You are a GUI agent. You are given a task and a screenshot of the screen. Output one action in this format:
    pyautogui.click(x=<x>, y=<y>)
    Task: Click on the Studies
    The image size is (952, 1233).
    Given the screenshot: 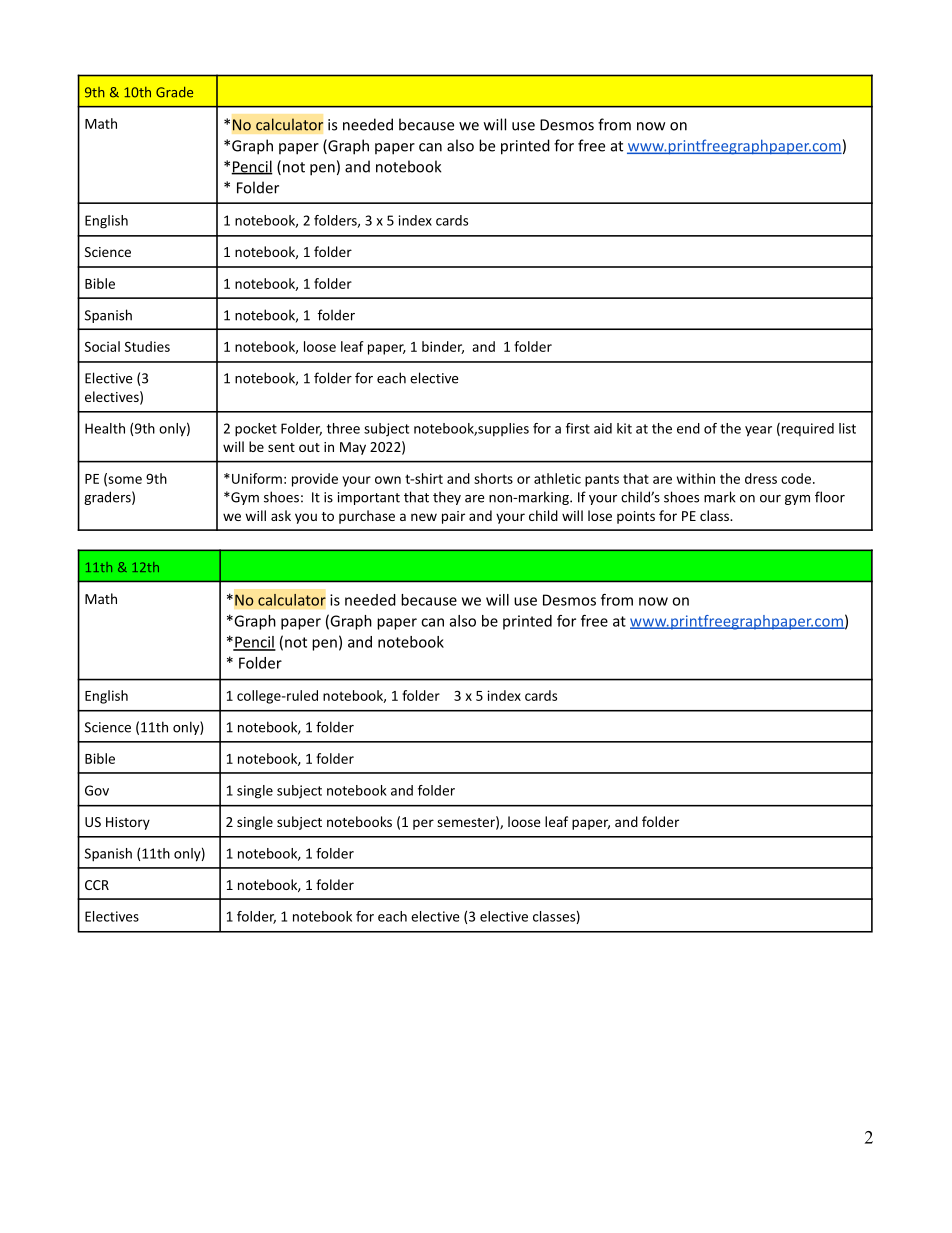 What is the action you would take?
    pyautogui.click(x=147, y=346)
